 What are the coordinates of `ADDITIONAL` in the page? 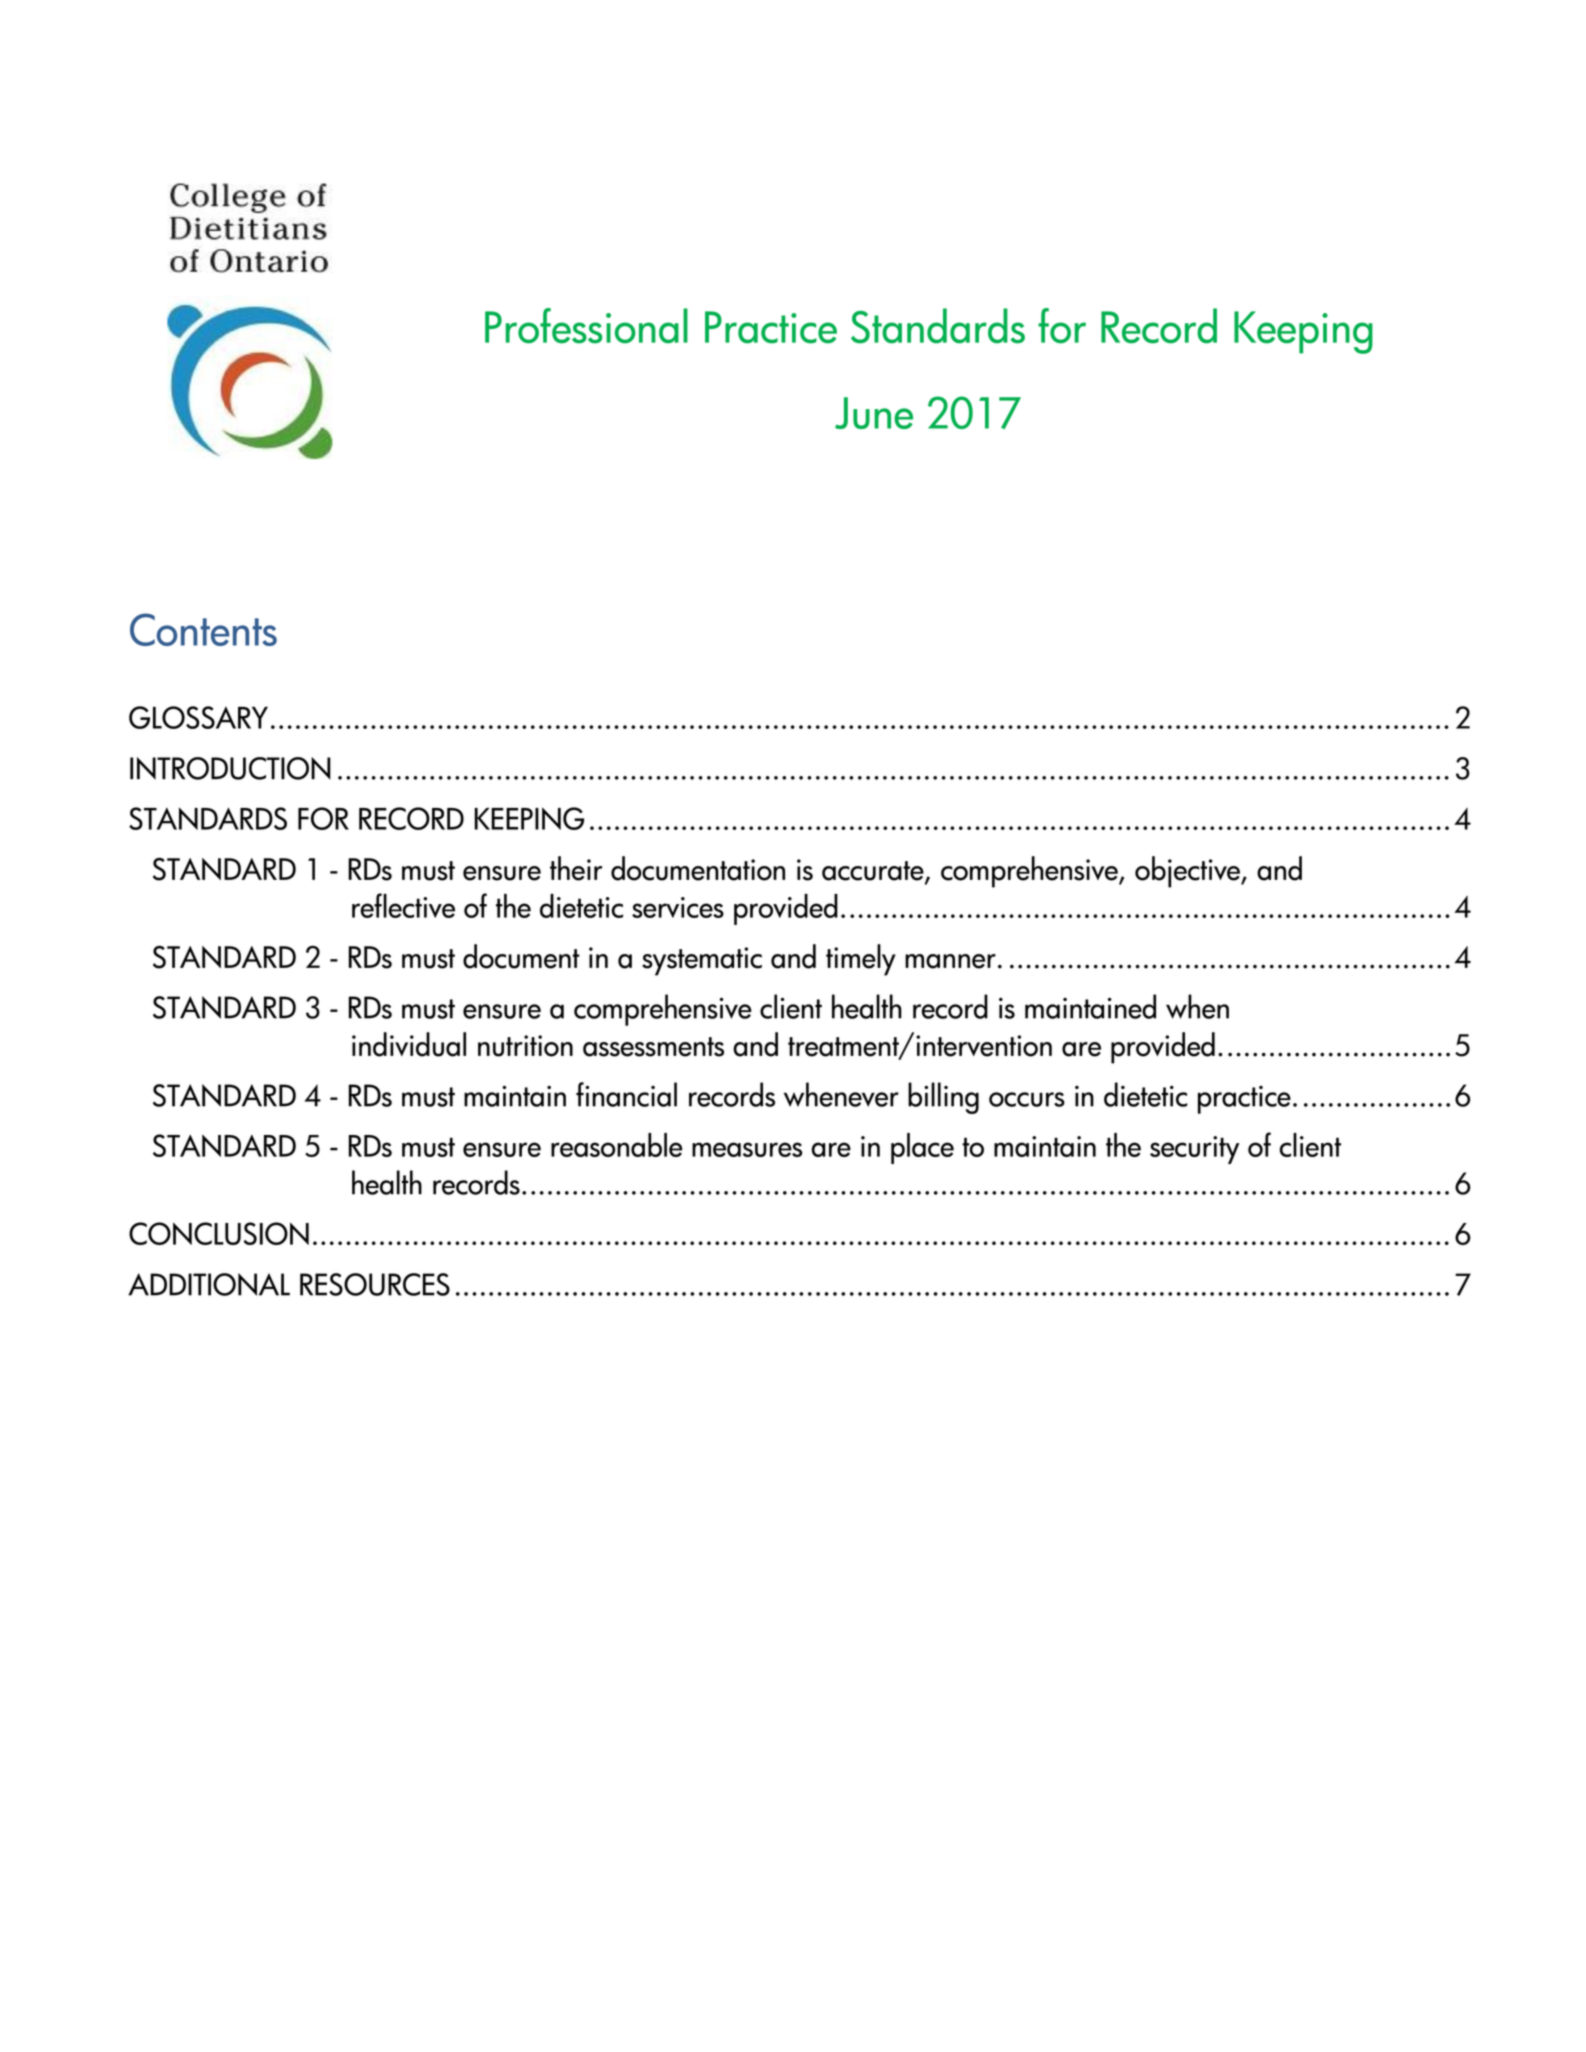 It's located at (209, 1284).
